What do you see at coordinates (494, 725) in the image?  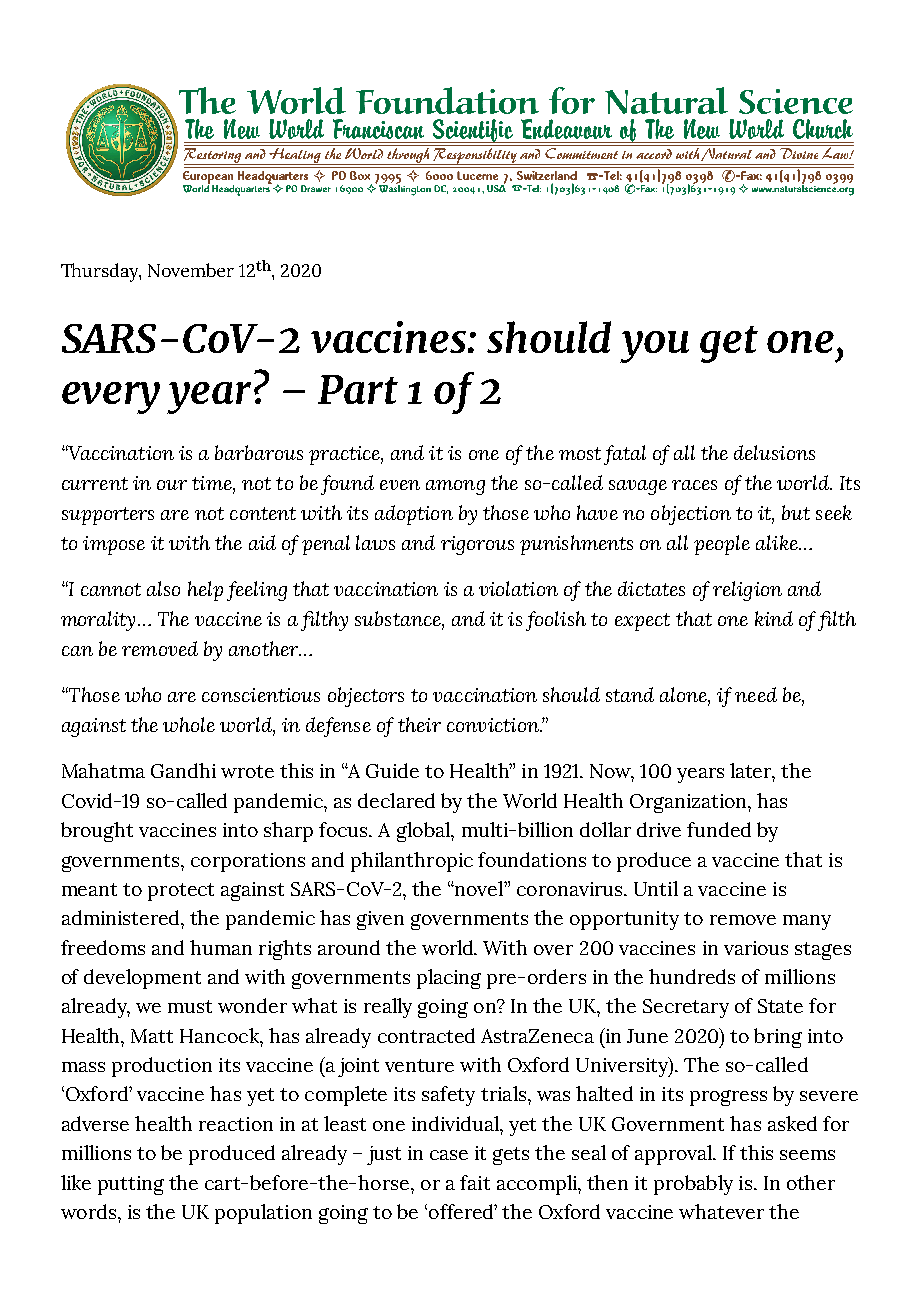 I see `conviction` at bounding box center [494, 725].
